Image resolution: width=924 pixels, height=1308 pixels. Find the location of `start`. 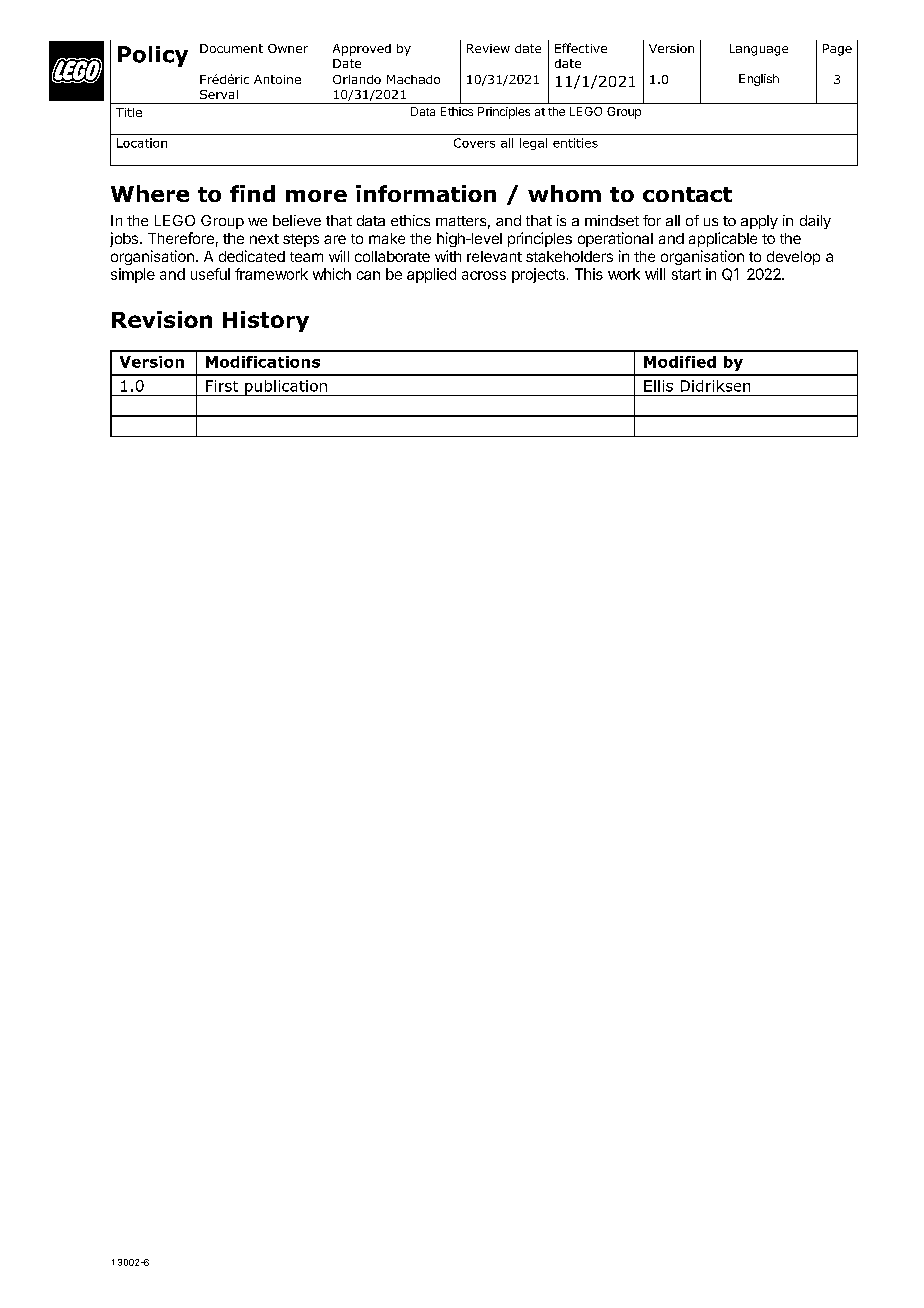

start is located at coordinates (686, 274).
